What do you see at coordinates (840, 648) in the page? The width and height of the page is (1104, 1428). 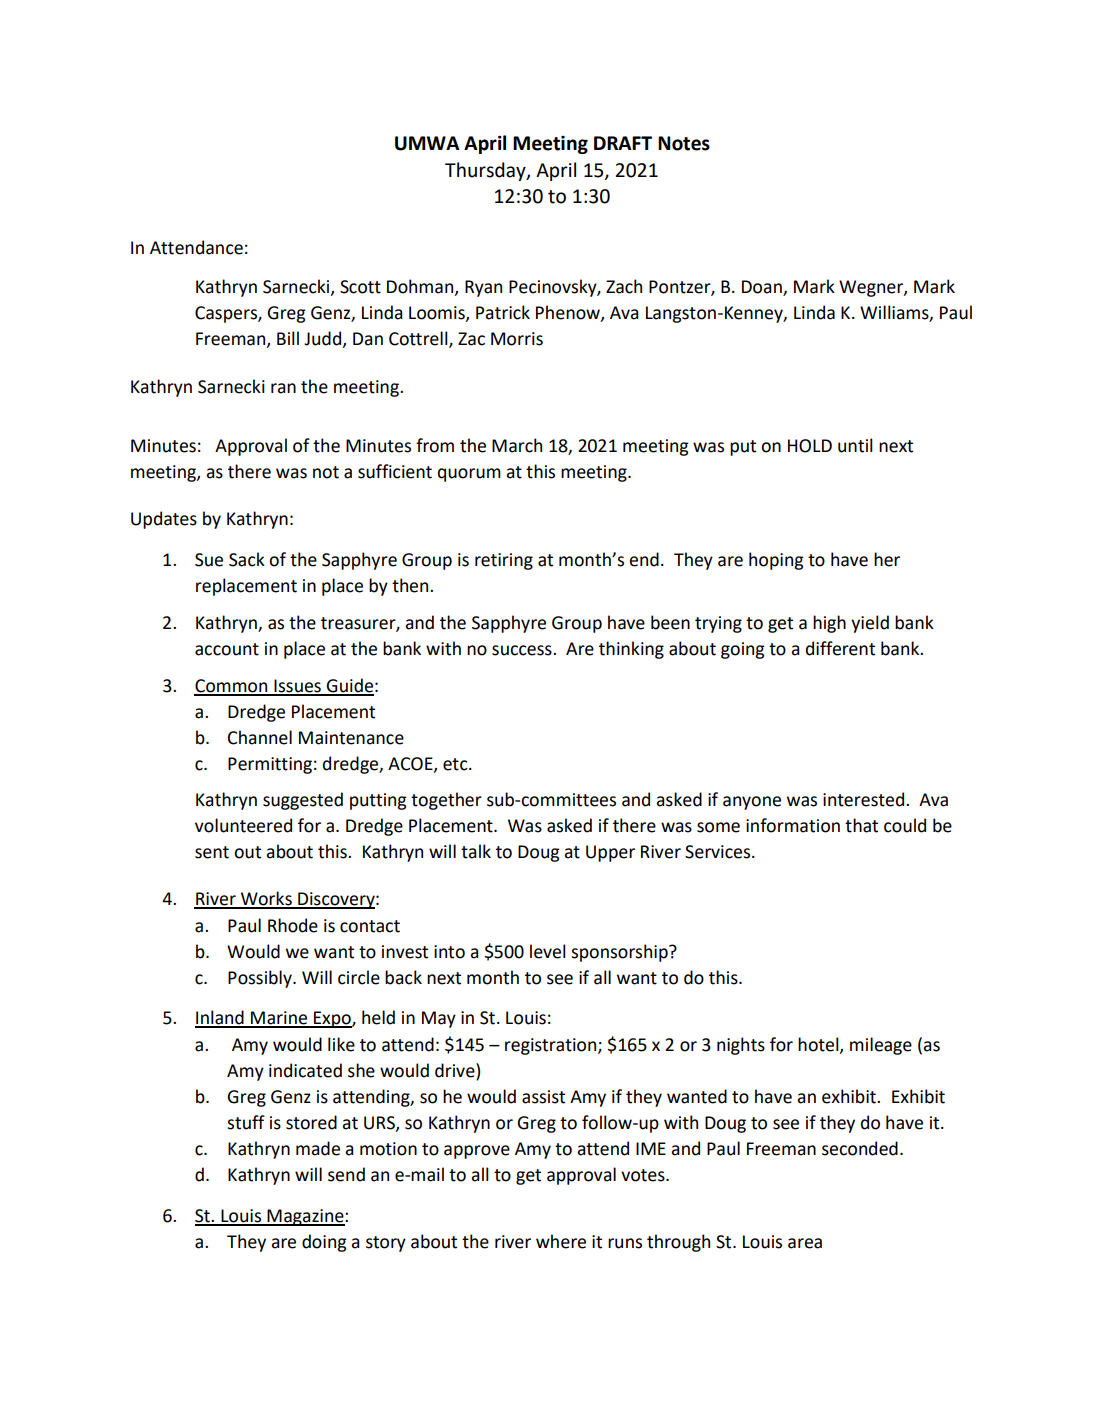 I see `different` at bounding box center [840, 648].
